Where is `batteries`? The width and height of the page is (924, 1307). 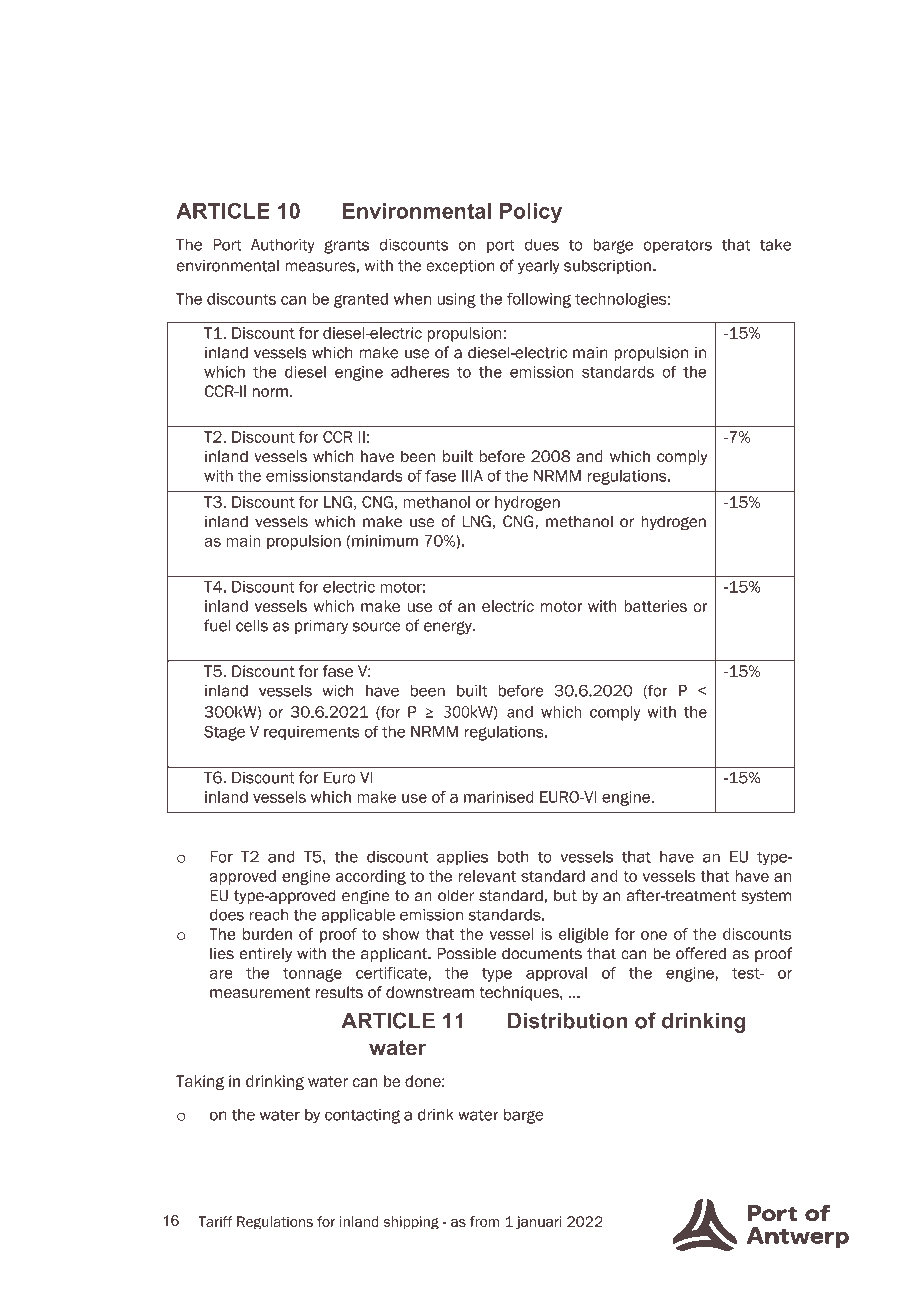
batteries is located at coordinates (655, 606).
